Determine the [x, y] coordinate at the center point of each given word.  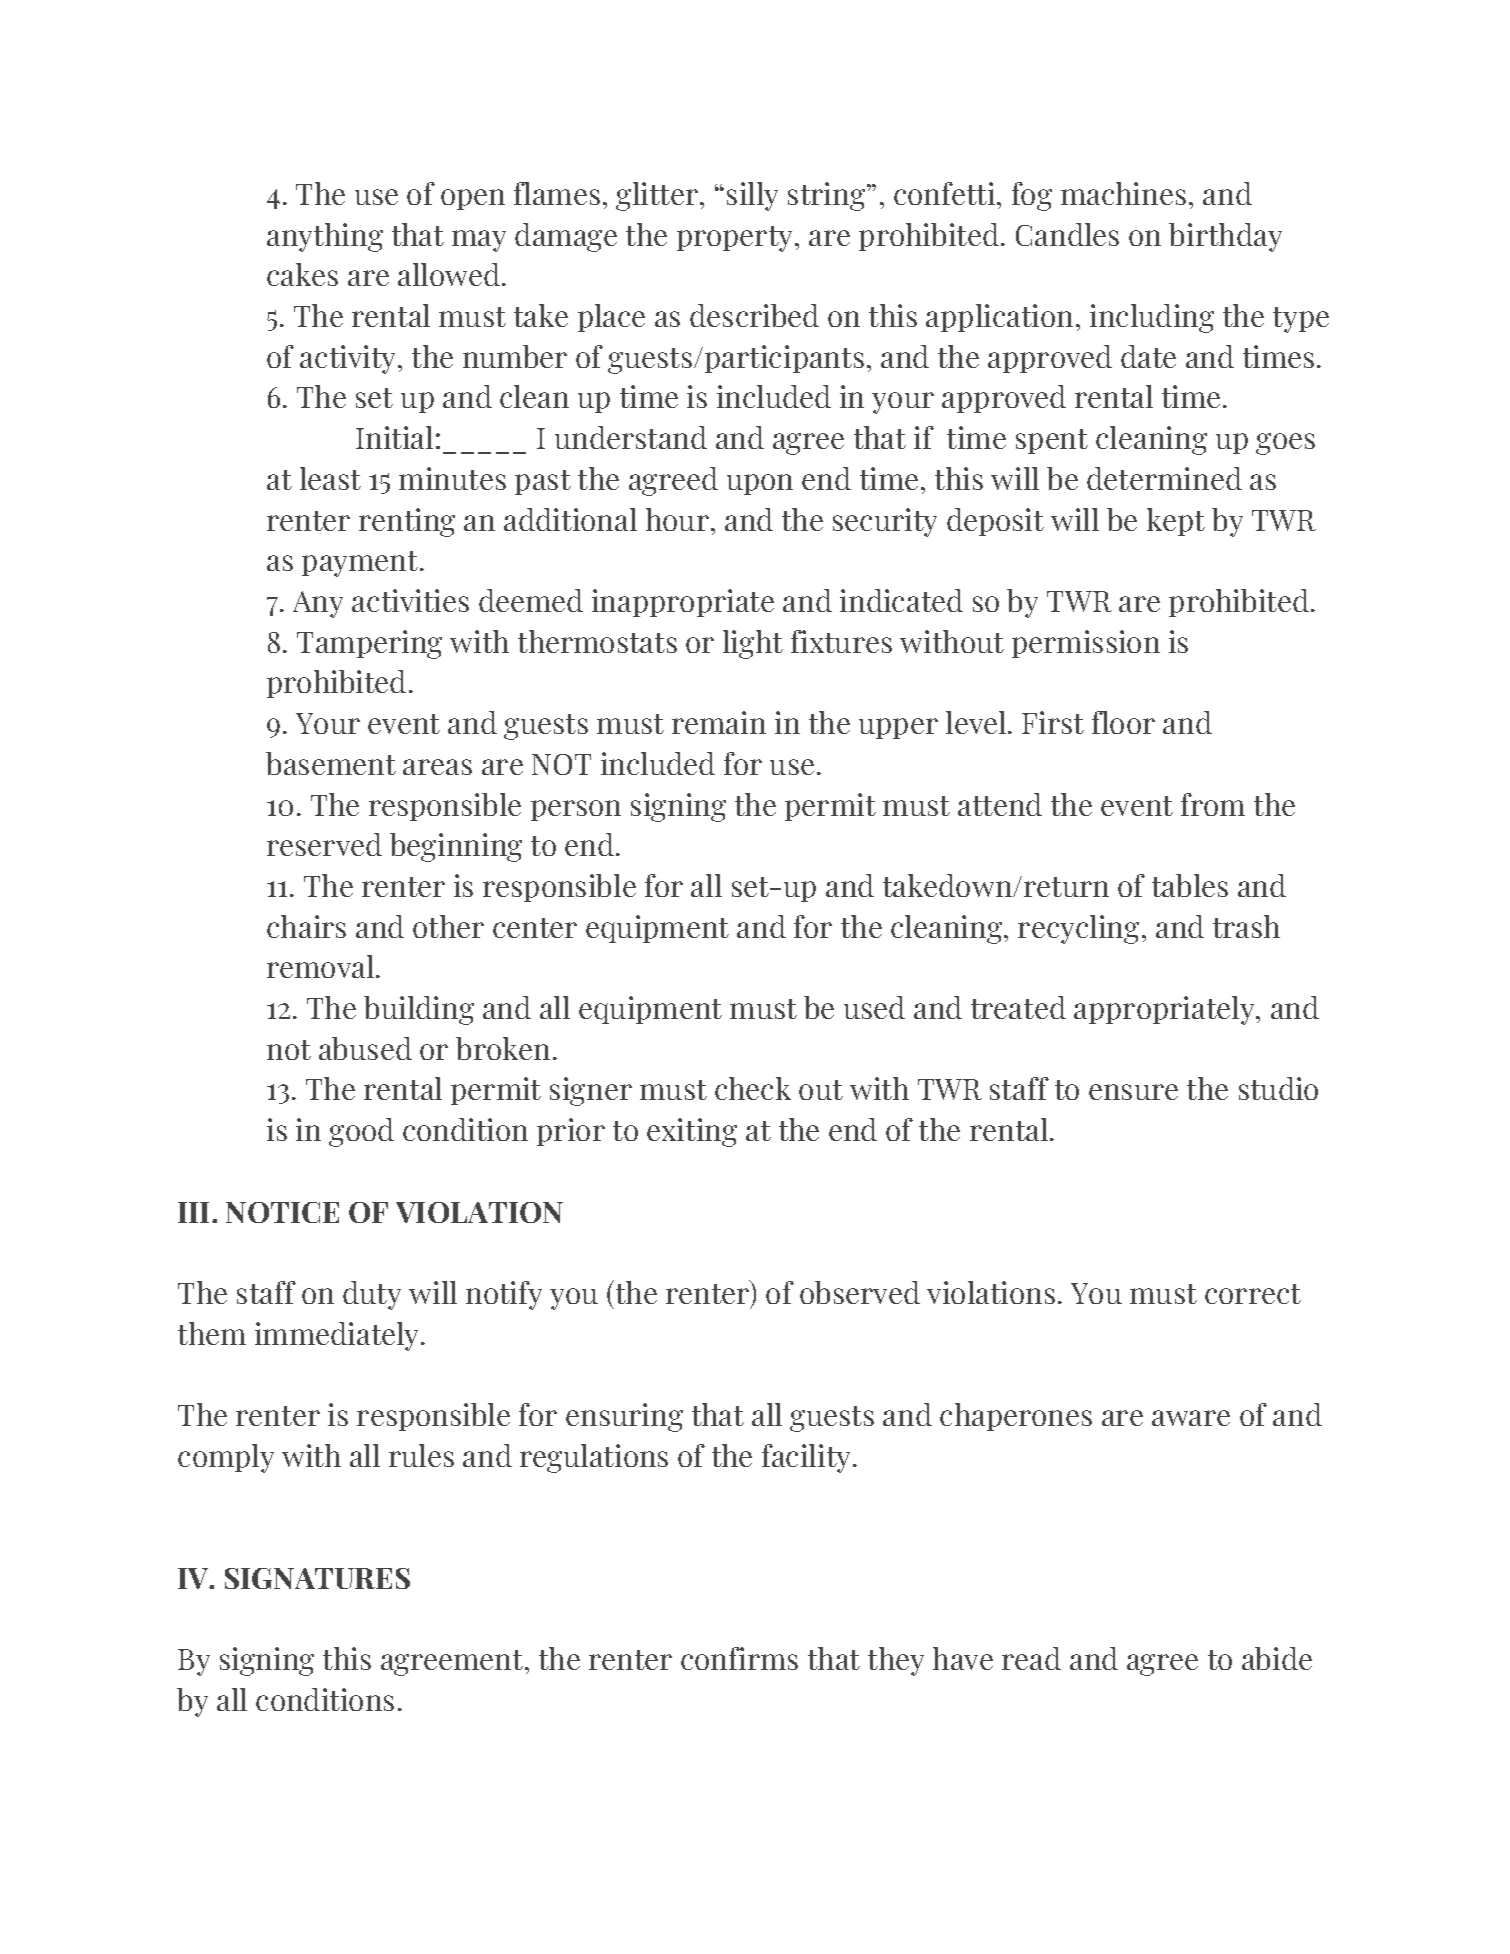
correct [1253, 1294]
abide [1277, 1658]
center [535, 928]
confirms [739, 1658]
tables [1190, 885]
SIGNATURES [317, 1578]
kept [1176, 522]
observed [860, 1292]
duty [372, 1295]
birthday [1225, 237]
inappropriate [683, 603]
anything [325, 237]
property [736, 239]
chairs [306, 926]
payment [361, 564]
